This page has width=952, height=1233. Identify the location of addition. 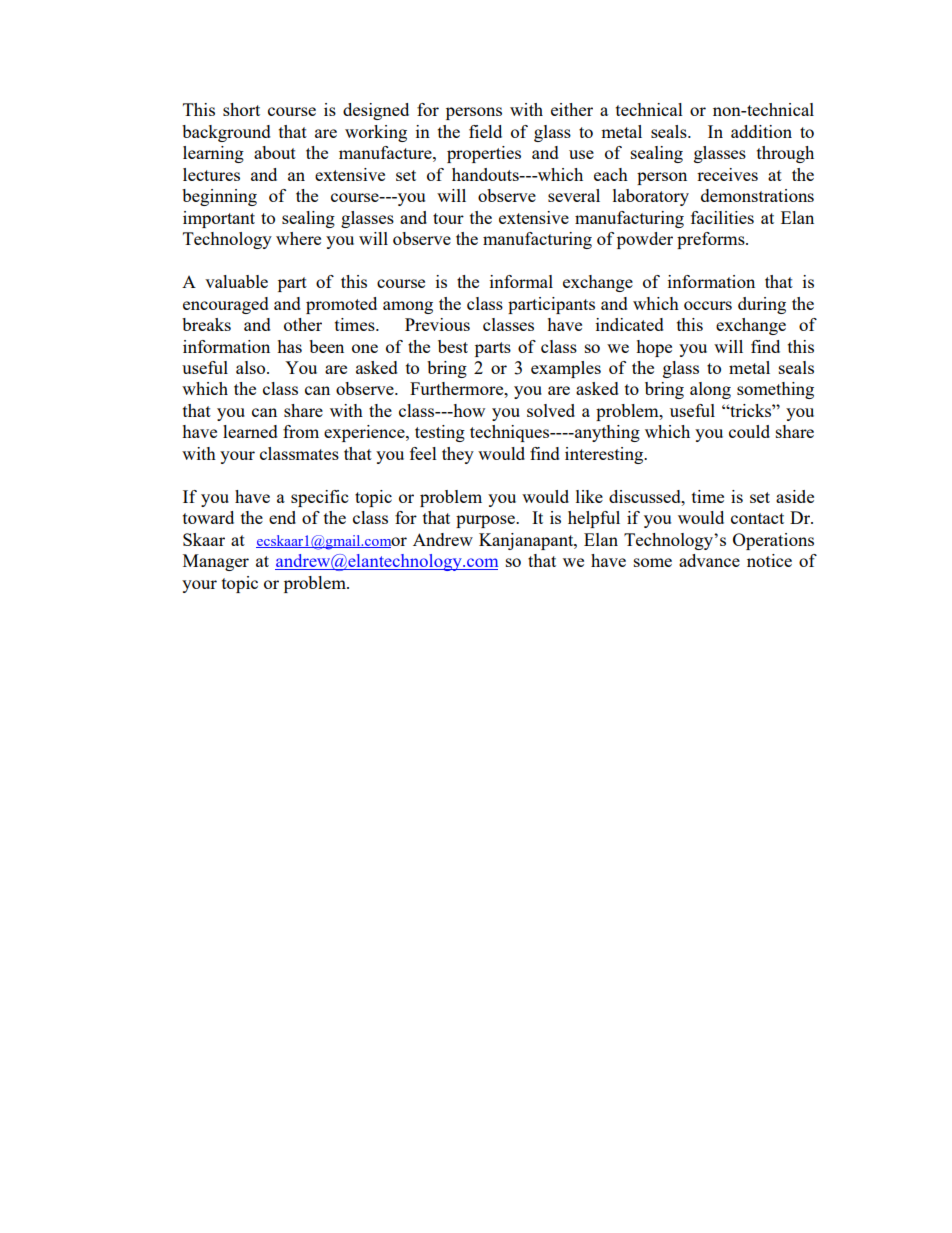
(761, 131).
